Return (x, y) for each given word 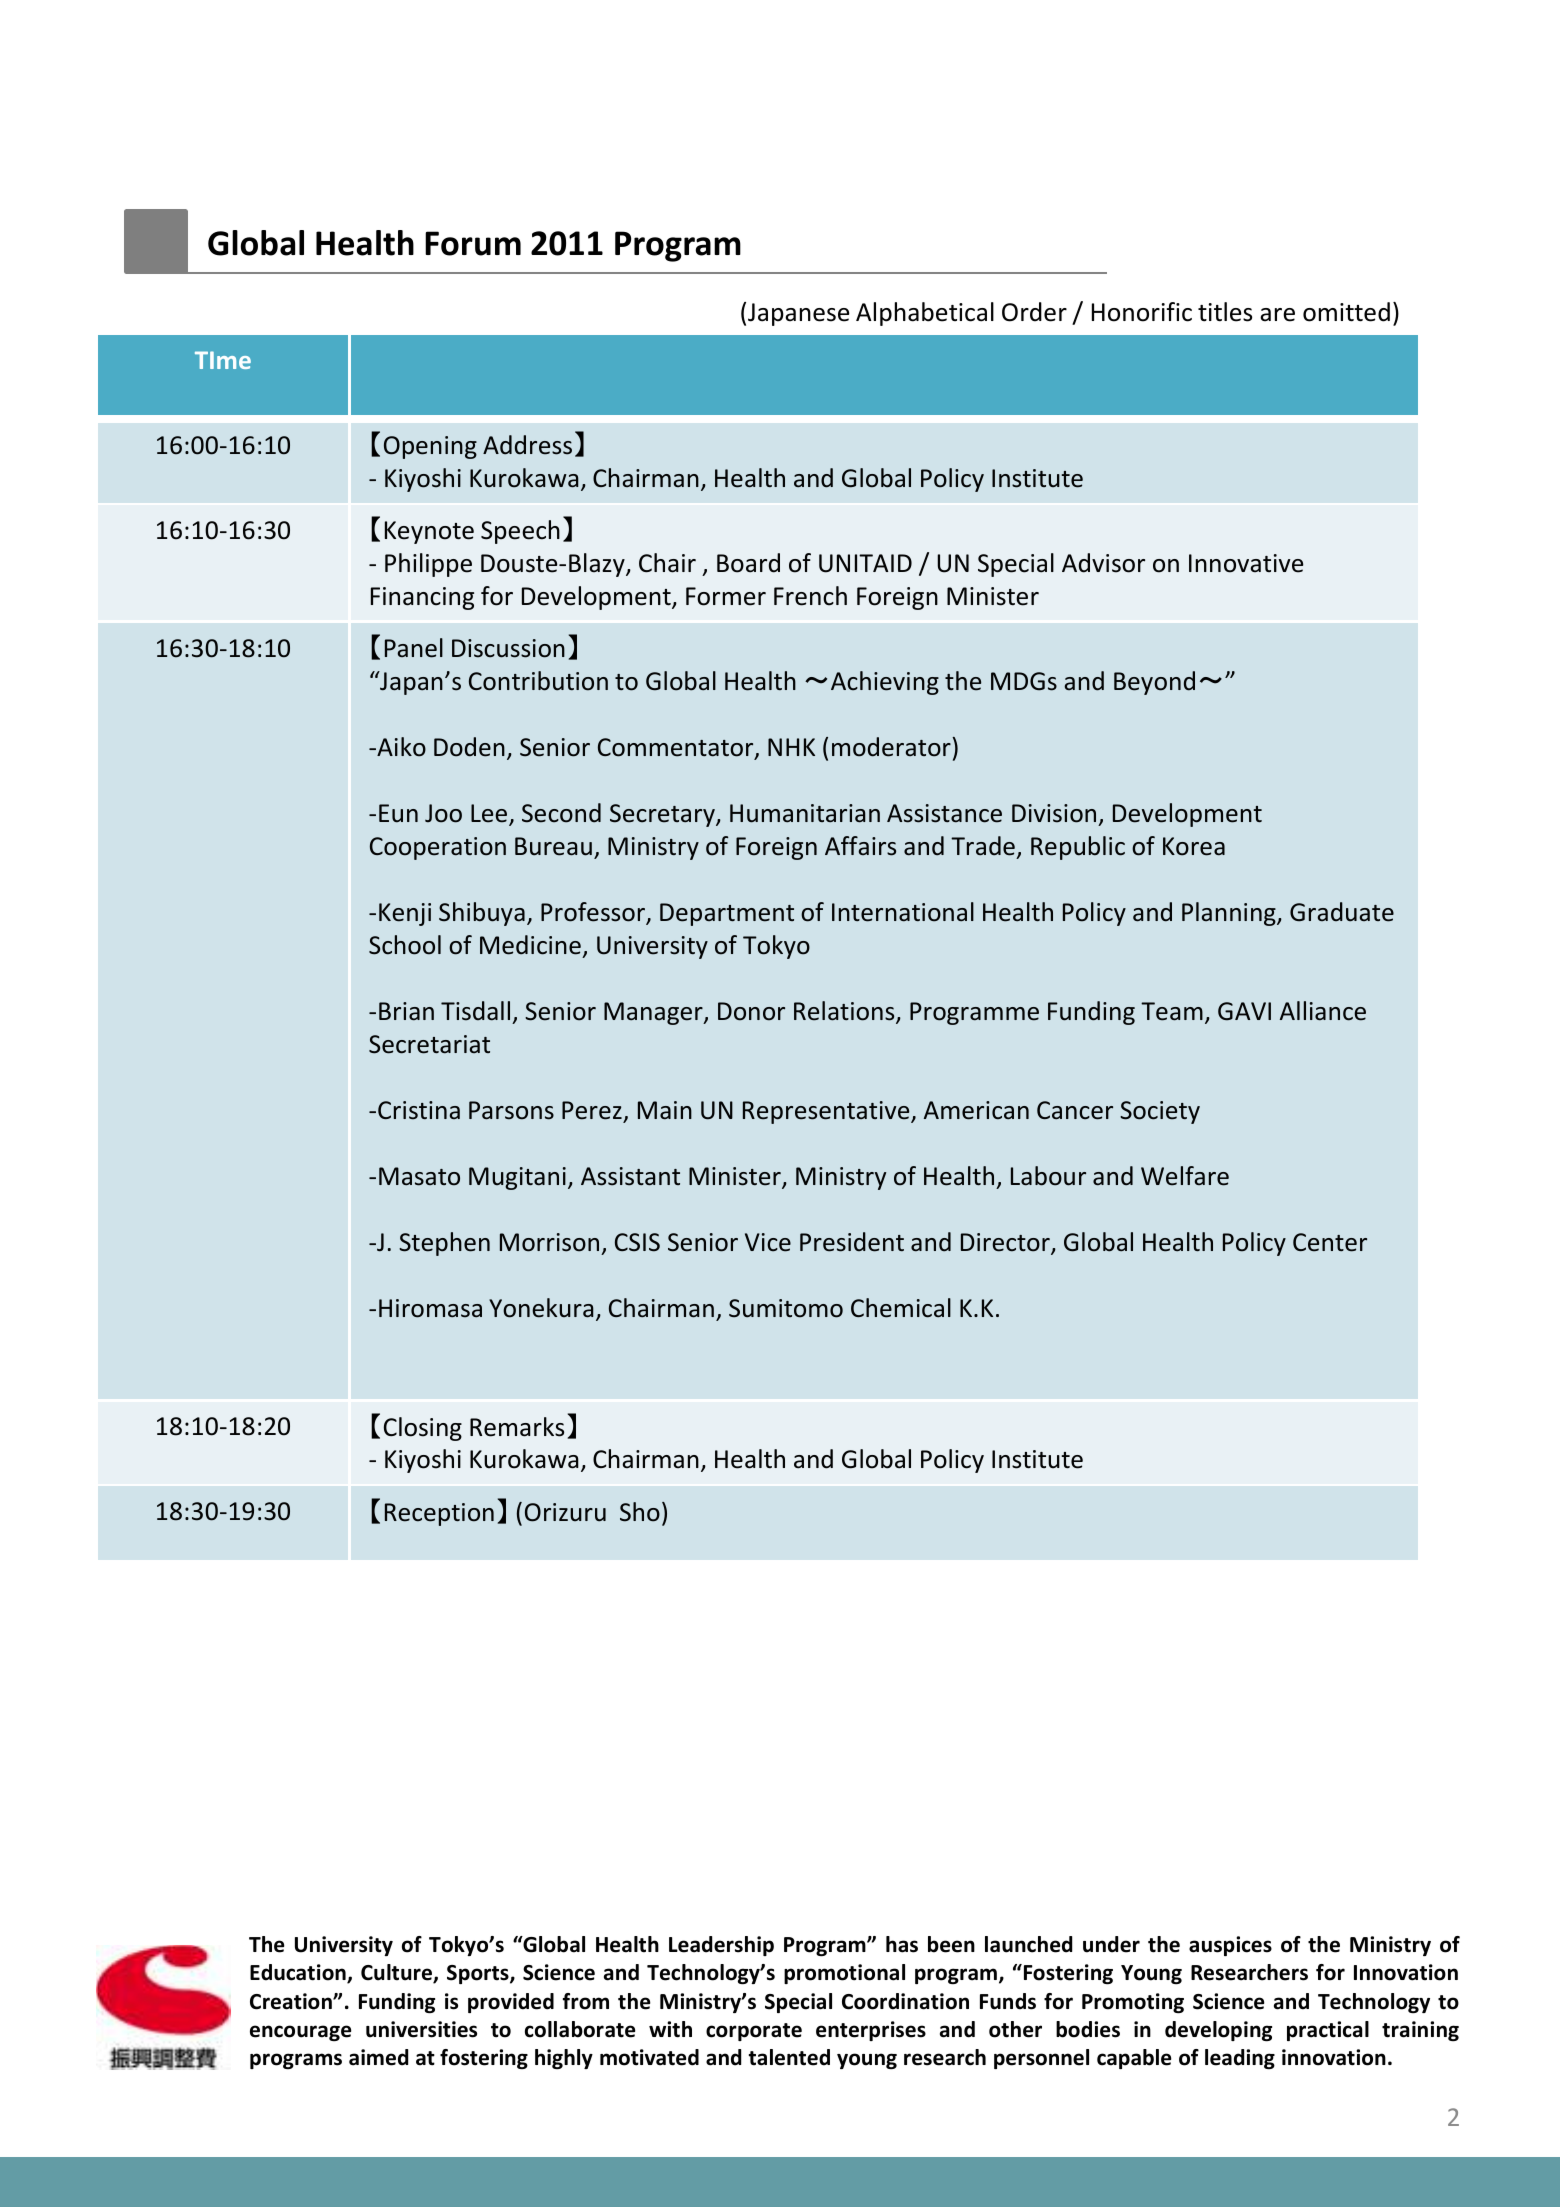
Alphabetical (925, 314)
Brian (406, 1011)
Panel (414, 648)
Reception (439, 1514)
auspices (1230, 1946)
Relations (845, 1012)
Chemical (901, 1308)
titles (1225, 312)
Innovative (1246, 563)
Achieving (885, 683)
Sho (640, 1512)
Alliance (1323, 1011)
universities (421, 2029)
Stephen (444, 1244)
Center (1330, 1242)
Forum (473, 243)
